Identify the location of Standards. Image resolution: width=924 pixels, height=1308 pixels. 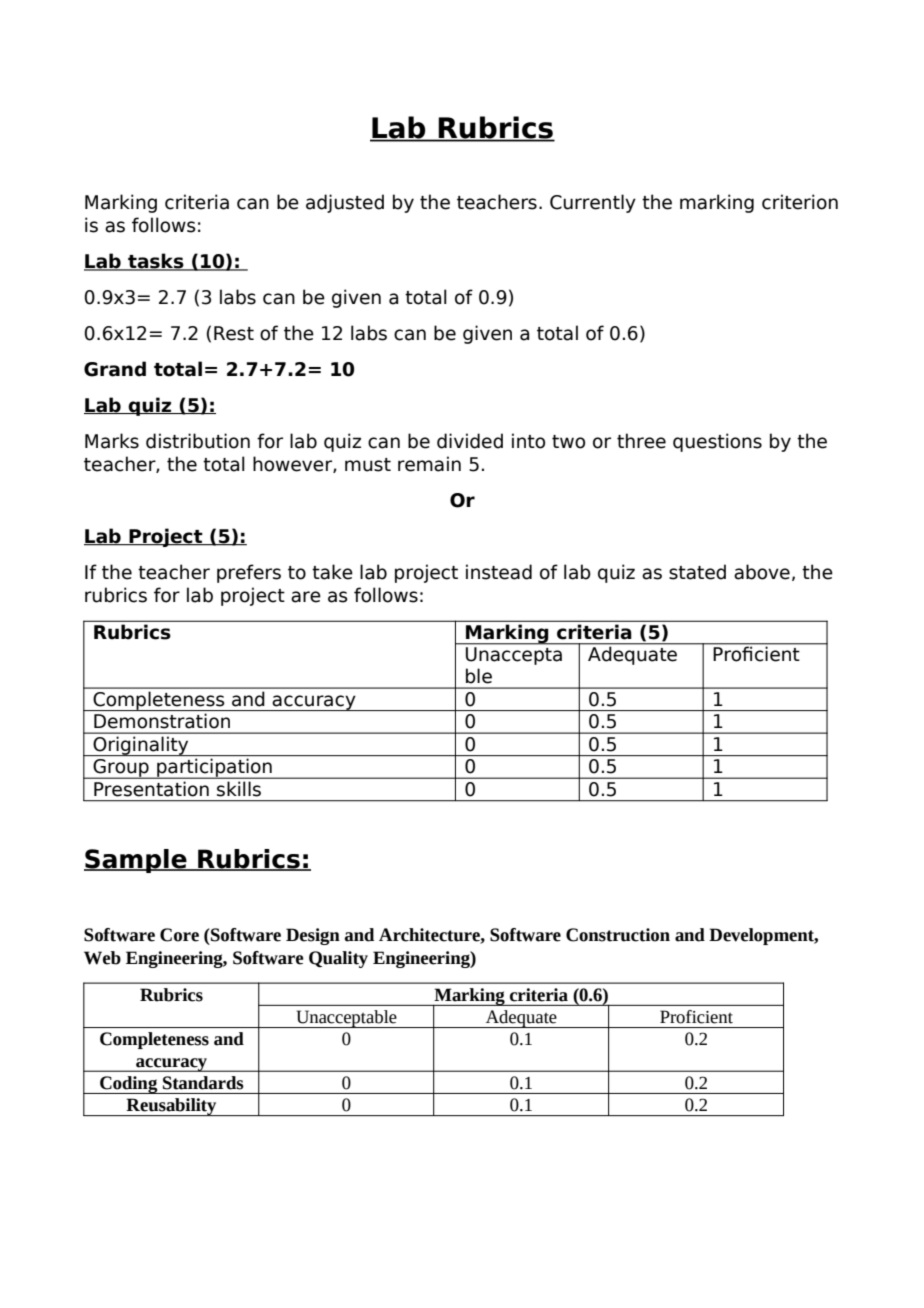
(203, 1083).
